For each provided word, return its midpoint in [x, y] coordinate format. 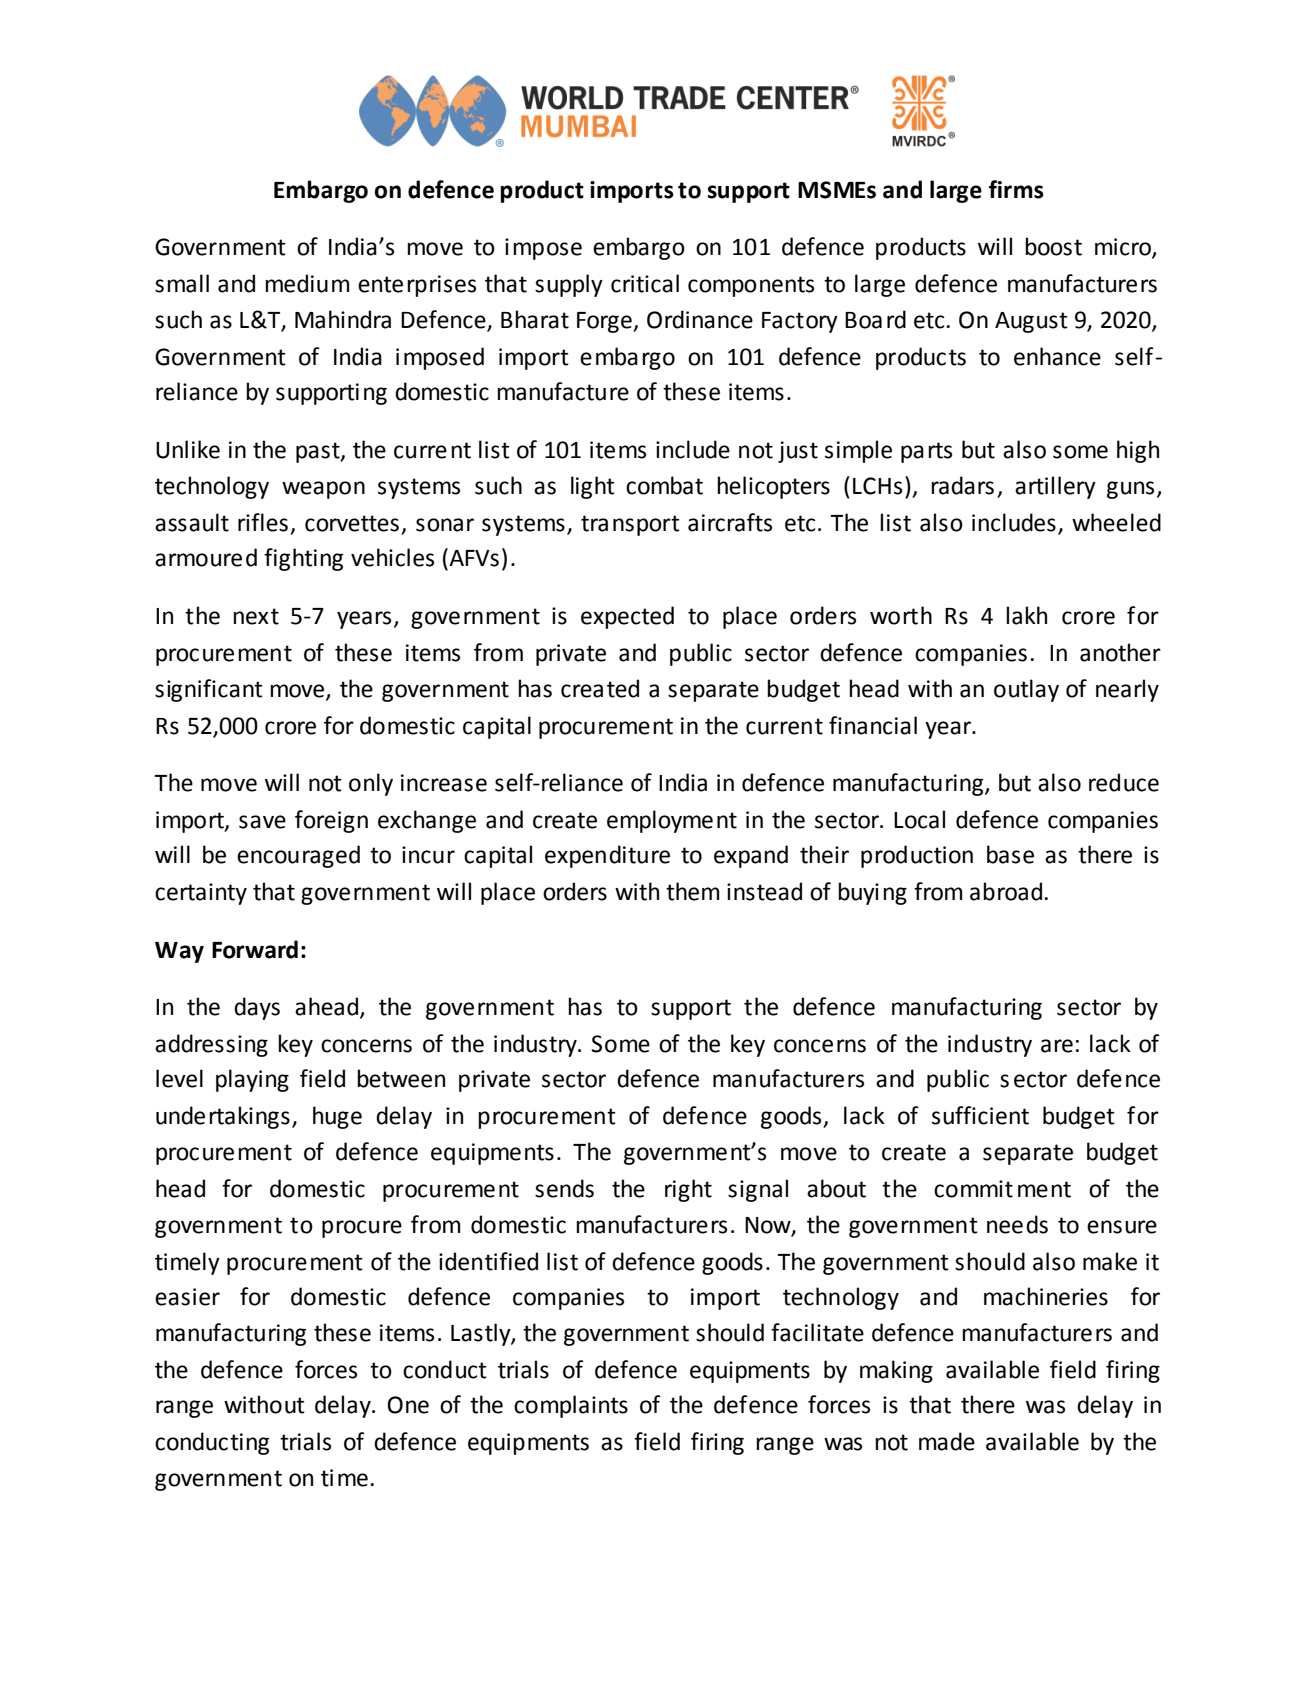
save [262, 822]
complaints [571, 1406]
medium [307, 283]
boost [1053, 246]
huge [337, 1117]
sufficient [980, 1115]
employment [672, 821]
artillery [1055, 487]
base [1010, 854]
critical [645, 283]
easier [187, 1297]
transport [630, 525]
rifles [263, 522]
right [688, 1190]
